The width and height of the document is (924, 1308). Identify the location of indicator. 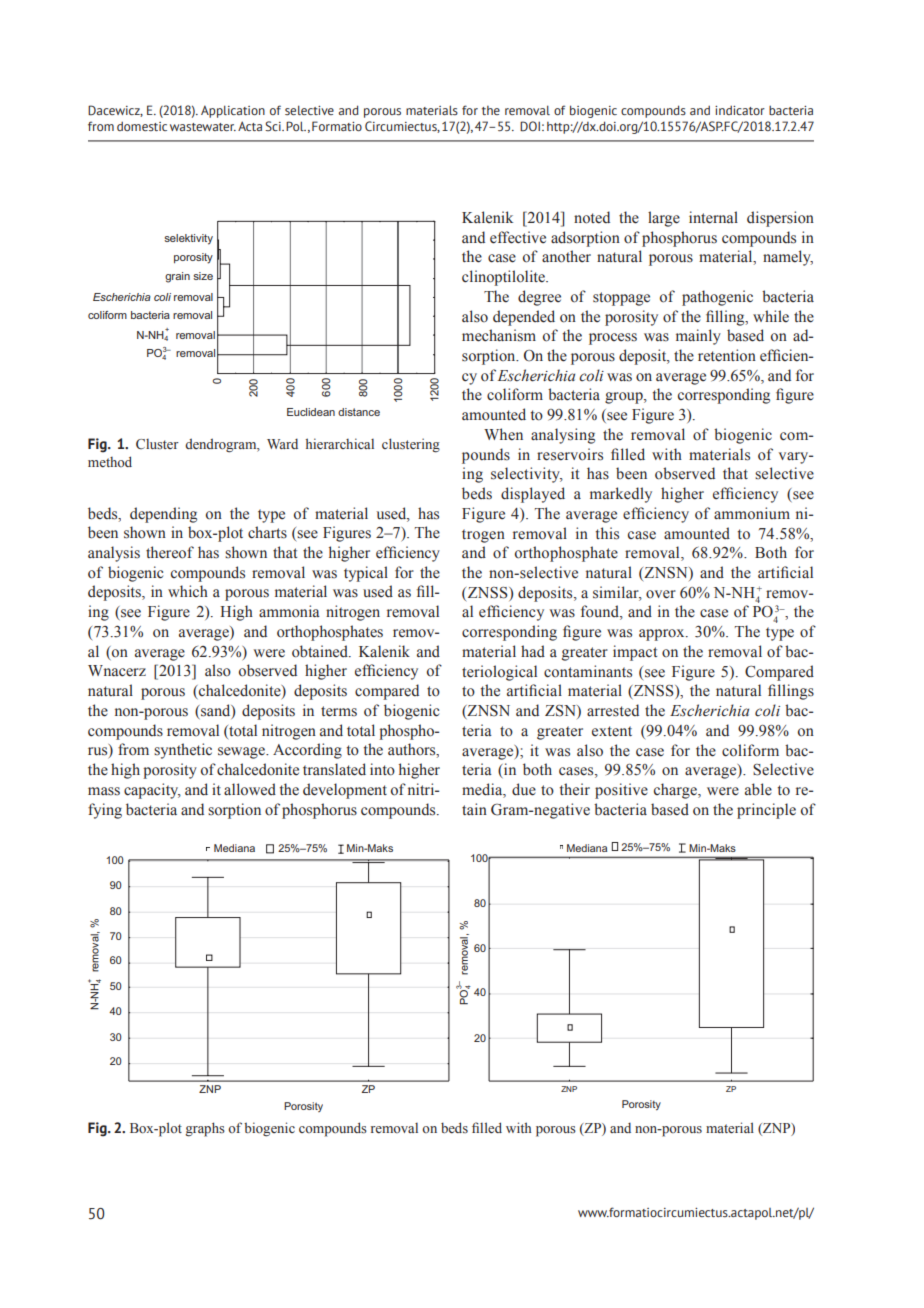
(740, 110).
